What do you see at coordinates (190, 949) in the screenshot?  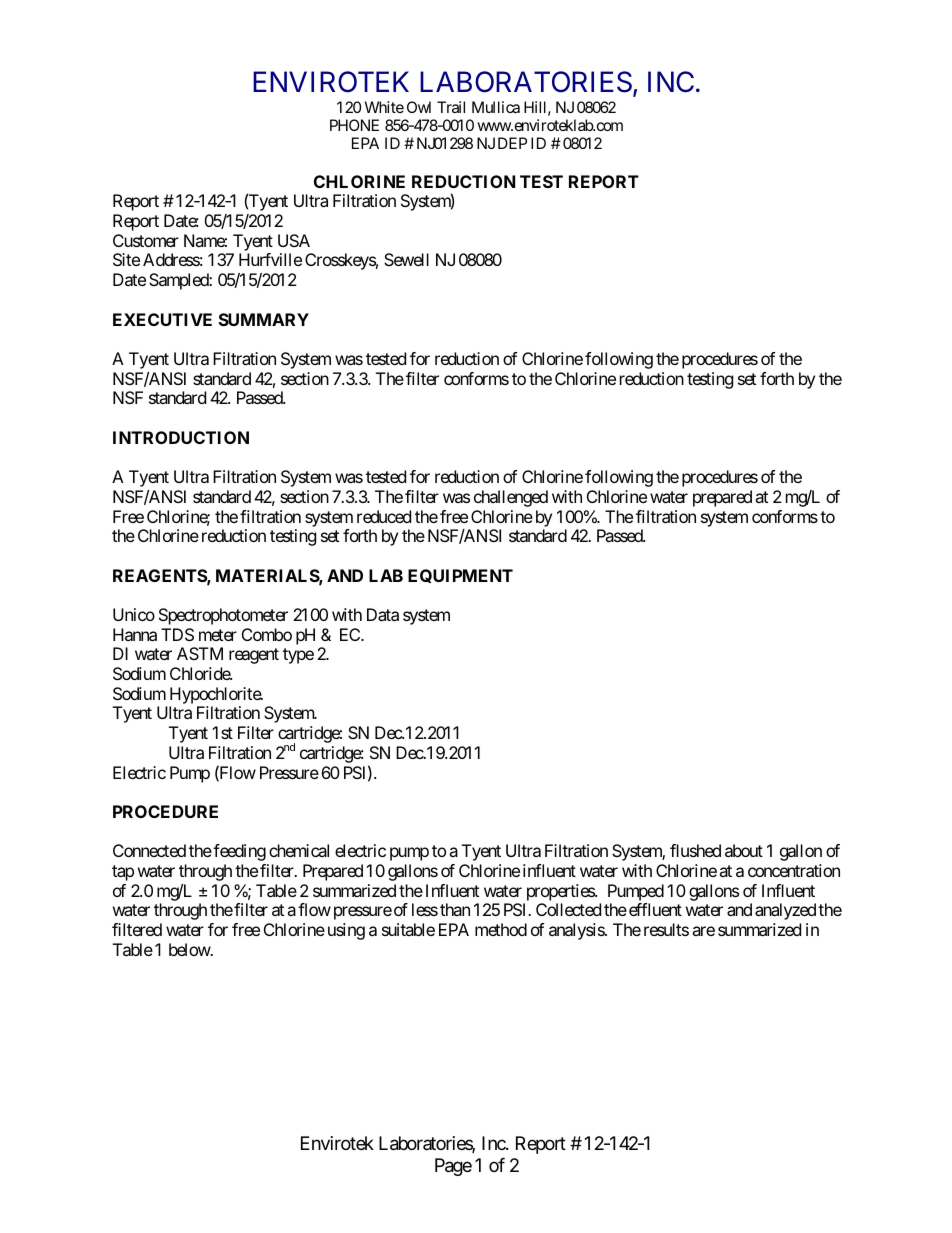 I see `below` at bounding box center [190, 949].
